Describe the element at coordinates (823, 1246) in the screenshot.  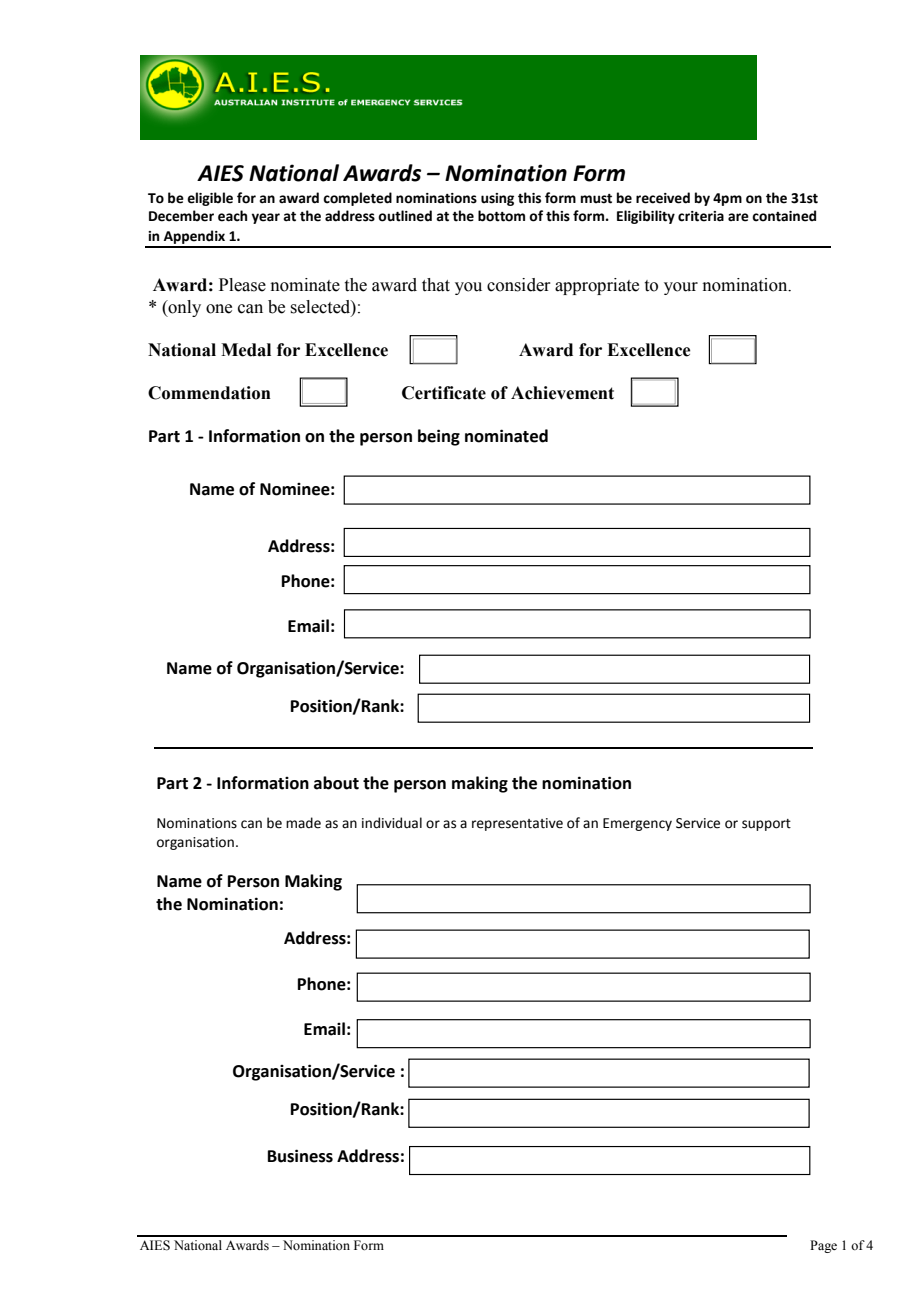
I see `Page` at that location.
